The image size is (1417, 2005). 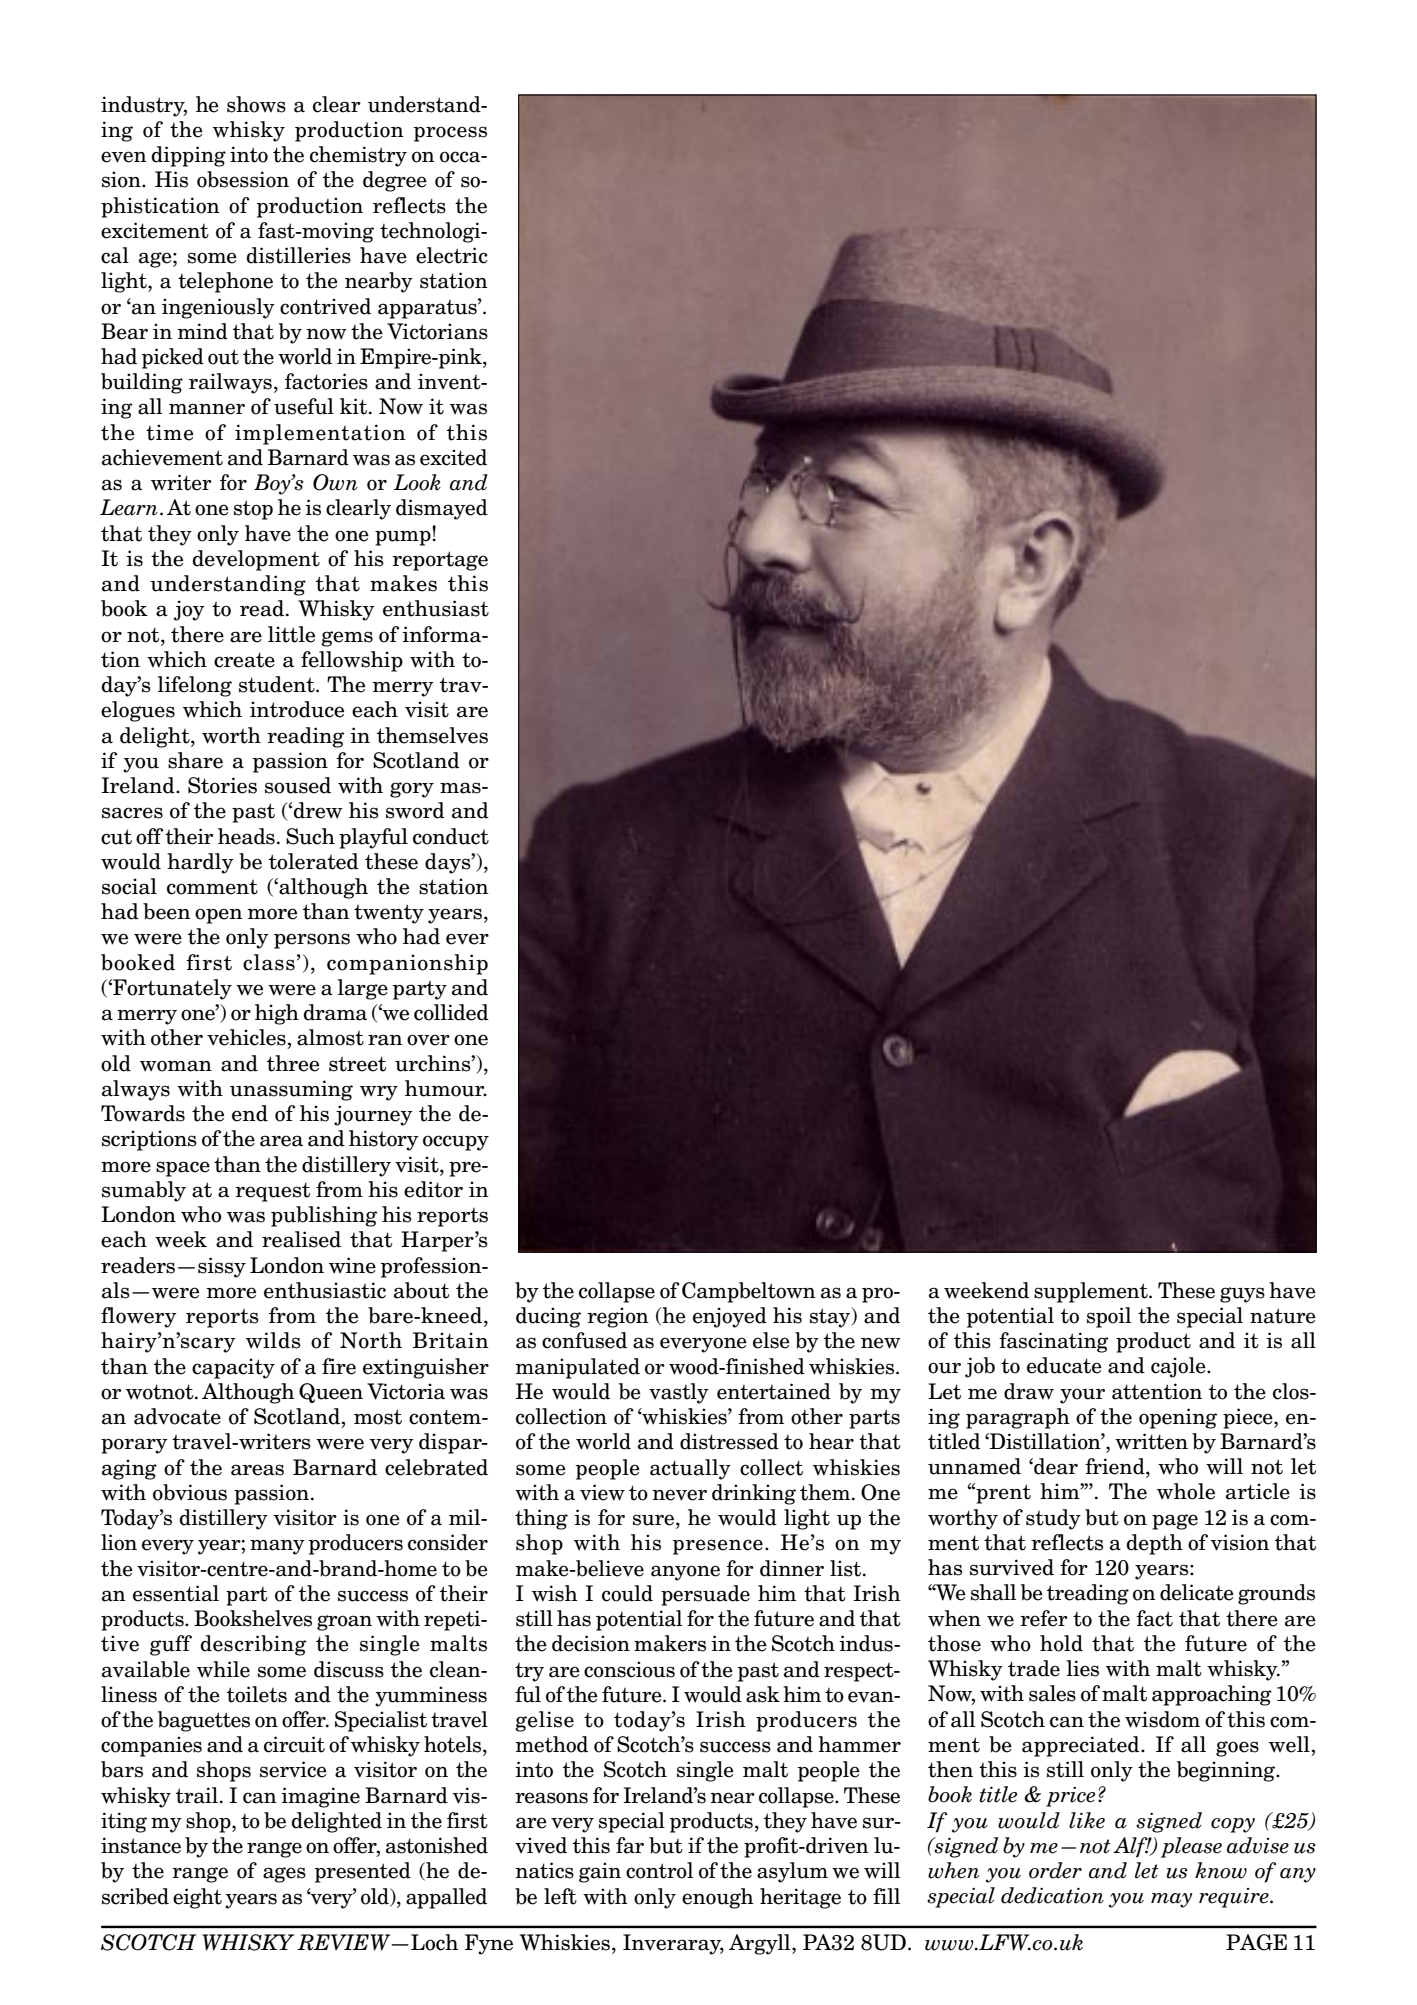 What do you see at coordinates (690, 1469) in the screenshot?
I see `actually` at bounding box center [690, 1469].
